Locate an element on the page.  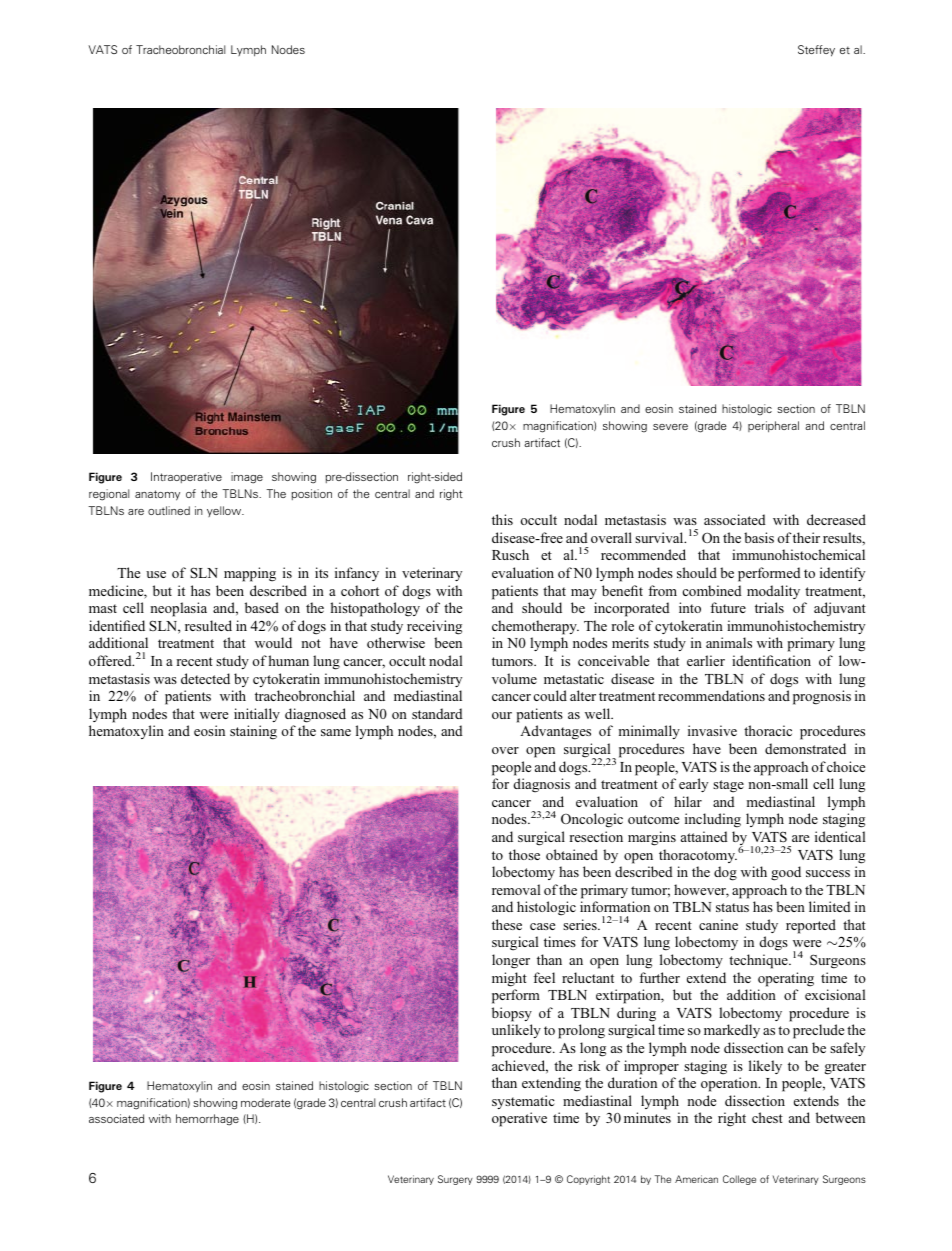
these is located at coordinates (507, 924).
